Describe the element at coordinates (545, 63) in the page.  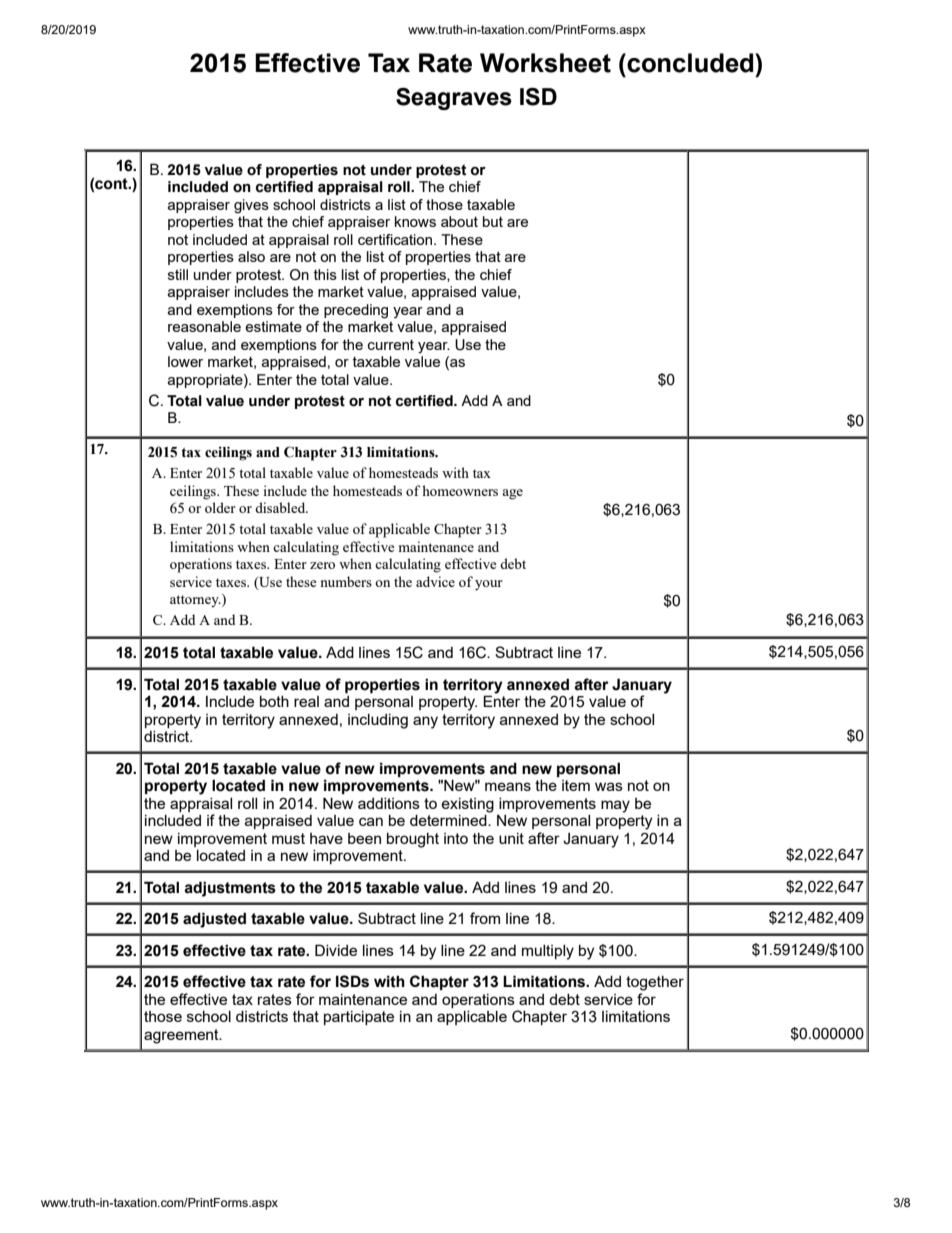
I see `Worksheet` at that location.
